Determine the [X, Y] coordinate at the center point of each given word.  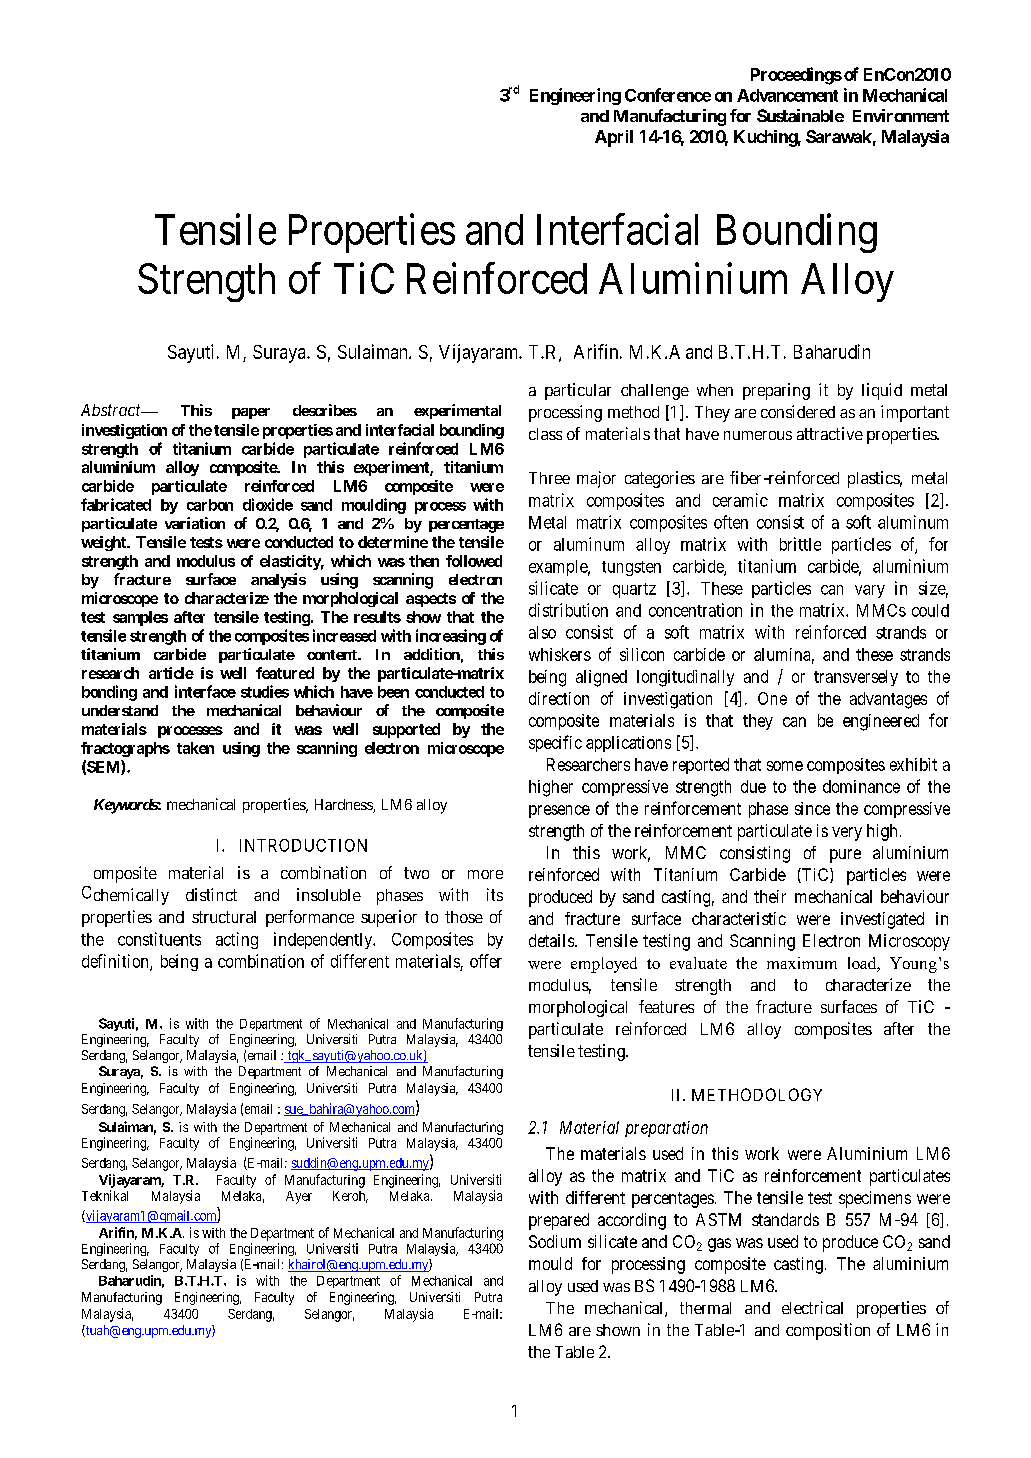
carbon [210, 505]
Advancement [787, 95]
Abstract [112, 410]
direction [559, 698]
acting [237, 940]
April [614, 138]
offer [486, 961]
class [545, 434]
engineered [881, 722]
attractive [830, 433]
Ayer [299, 1197]
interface [205, 691]
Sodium [555, 1241]
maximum [802, 963]
